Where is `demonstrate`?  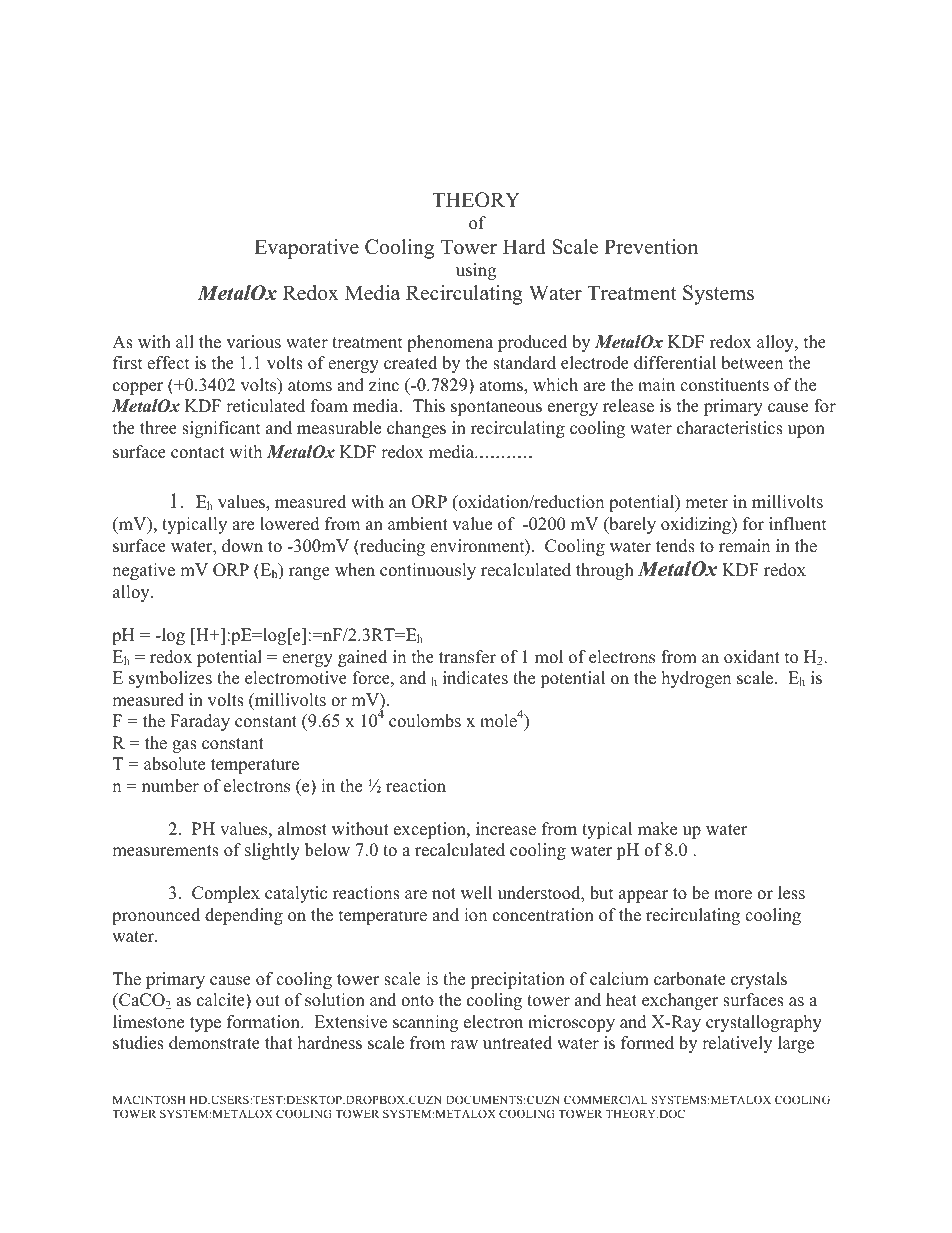 demonstrate is located at coordinates (214, 1043).
